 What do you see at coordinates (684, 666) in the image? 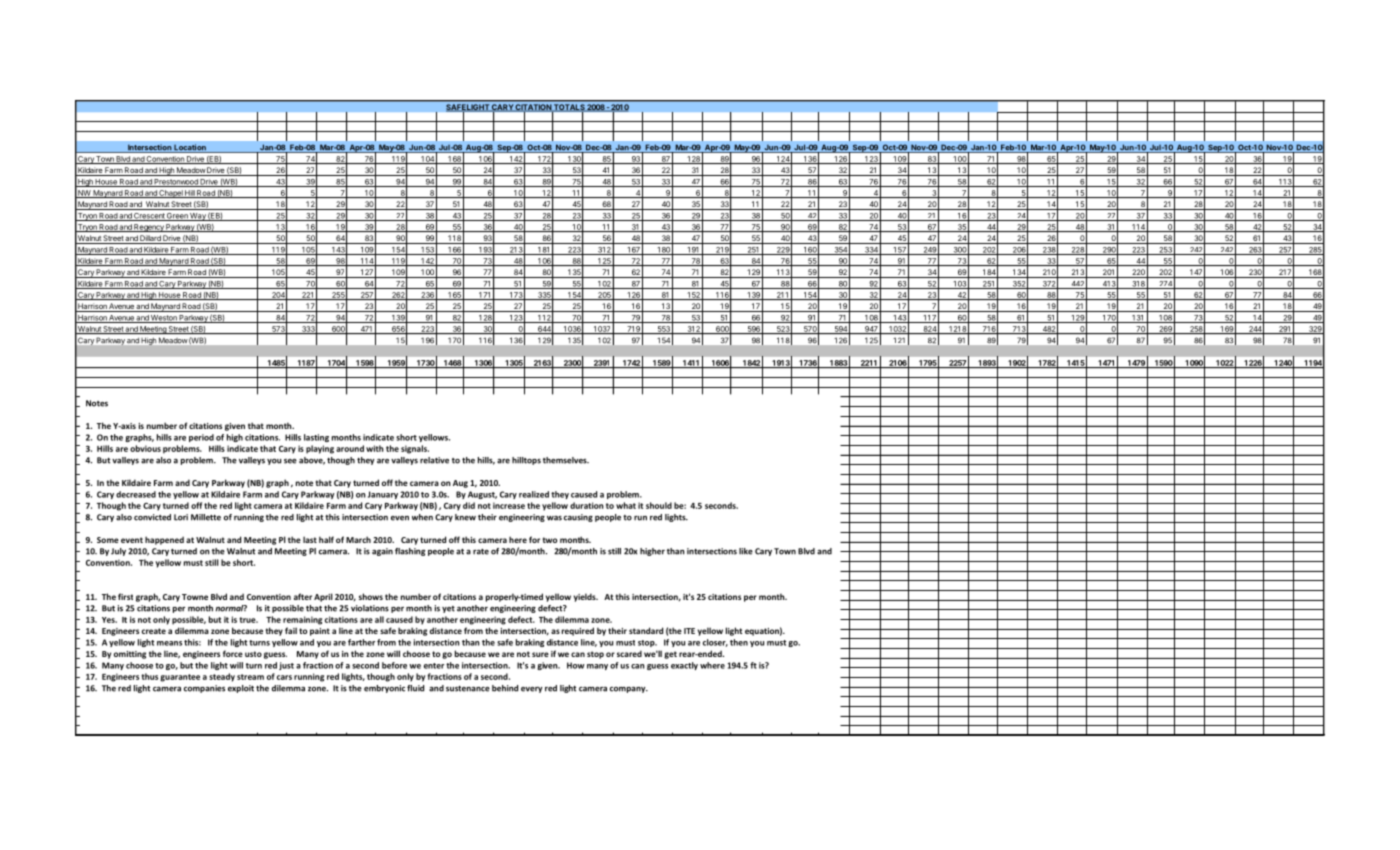
I see `exactly` at bounding box center [684, 666].
